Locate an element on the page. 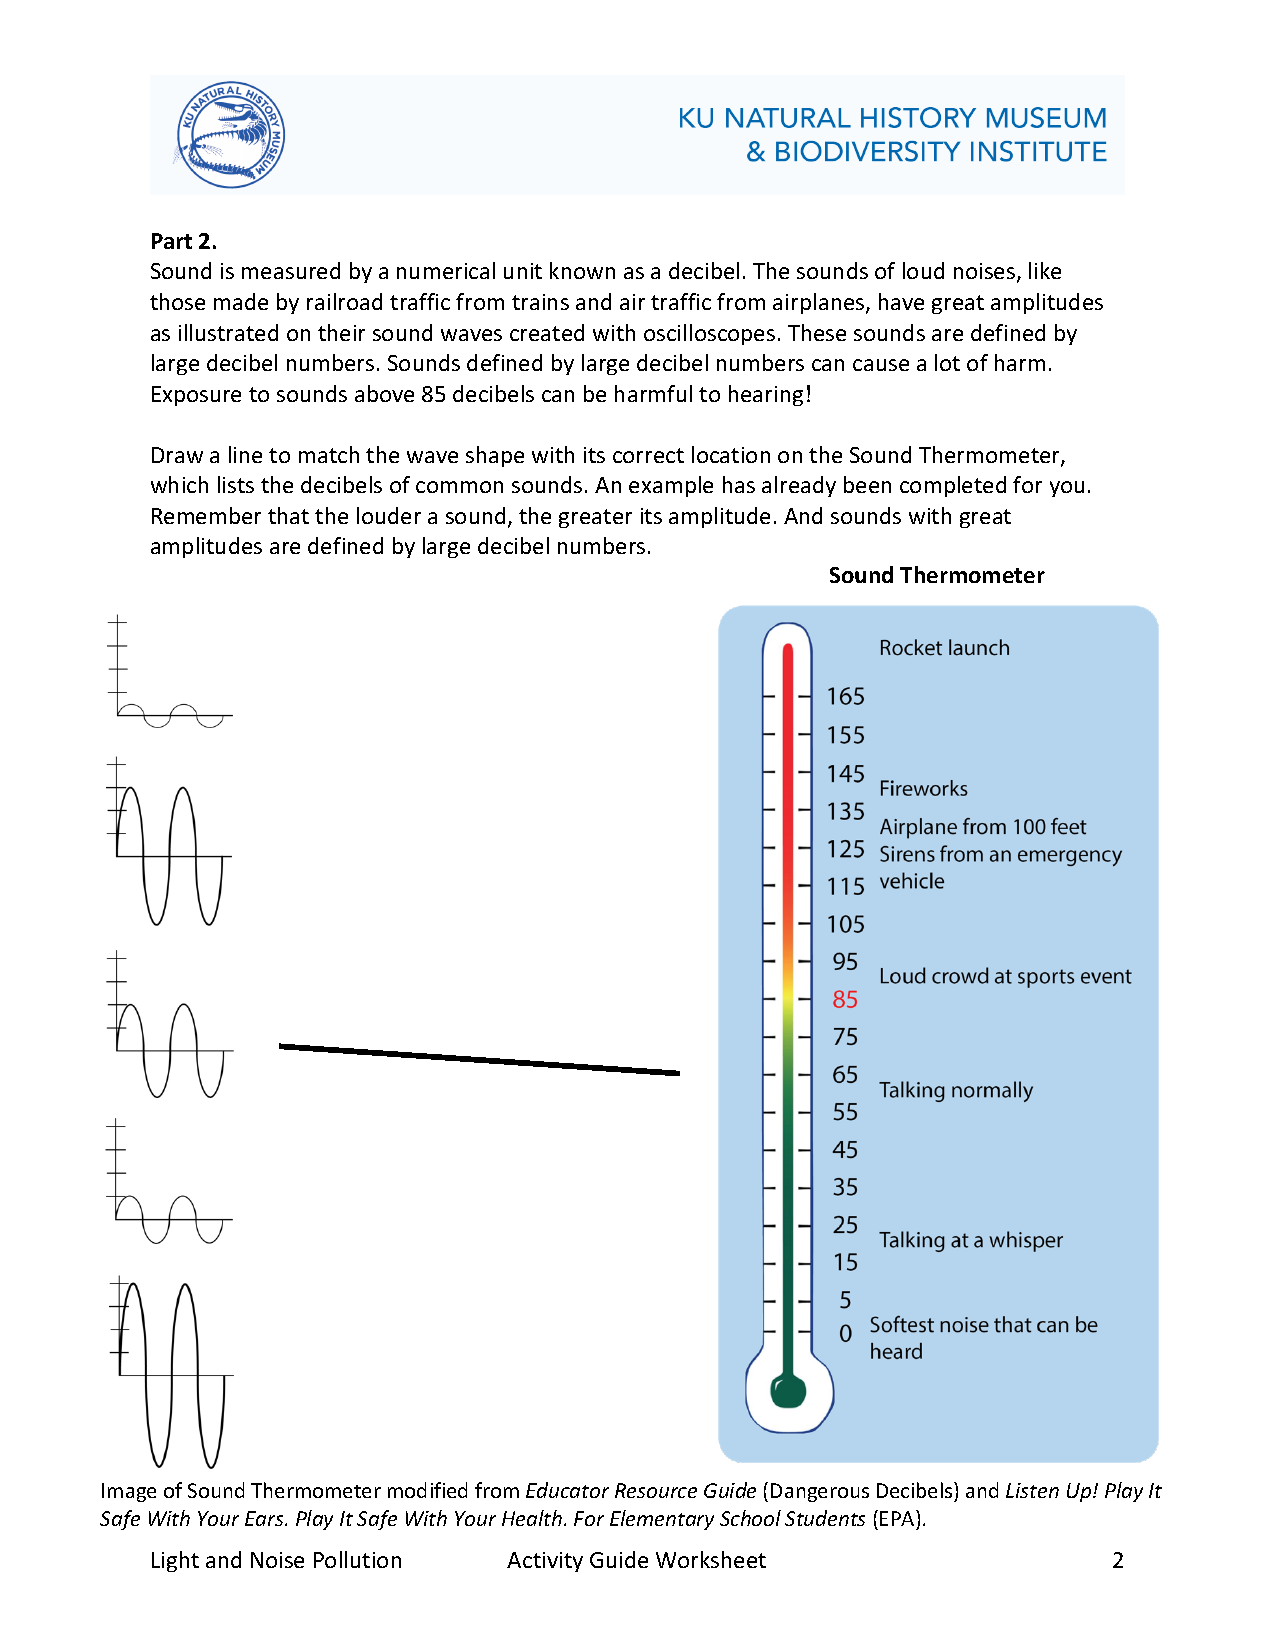 Image resolution: width=1275 pixels, height=1650 pixels. example is located at coordinates (671, 486).
